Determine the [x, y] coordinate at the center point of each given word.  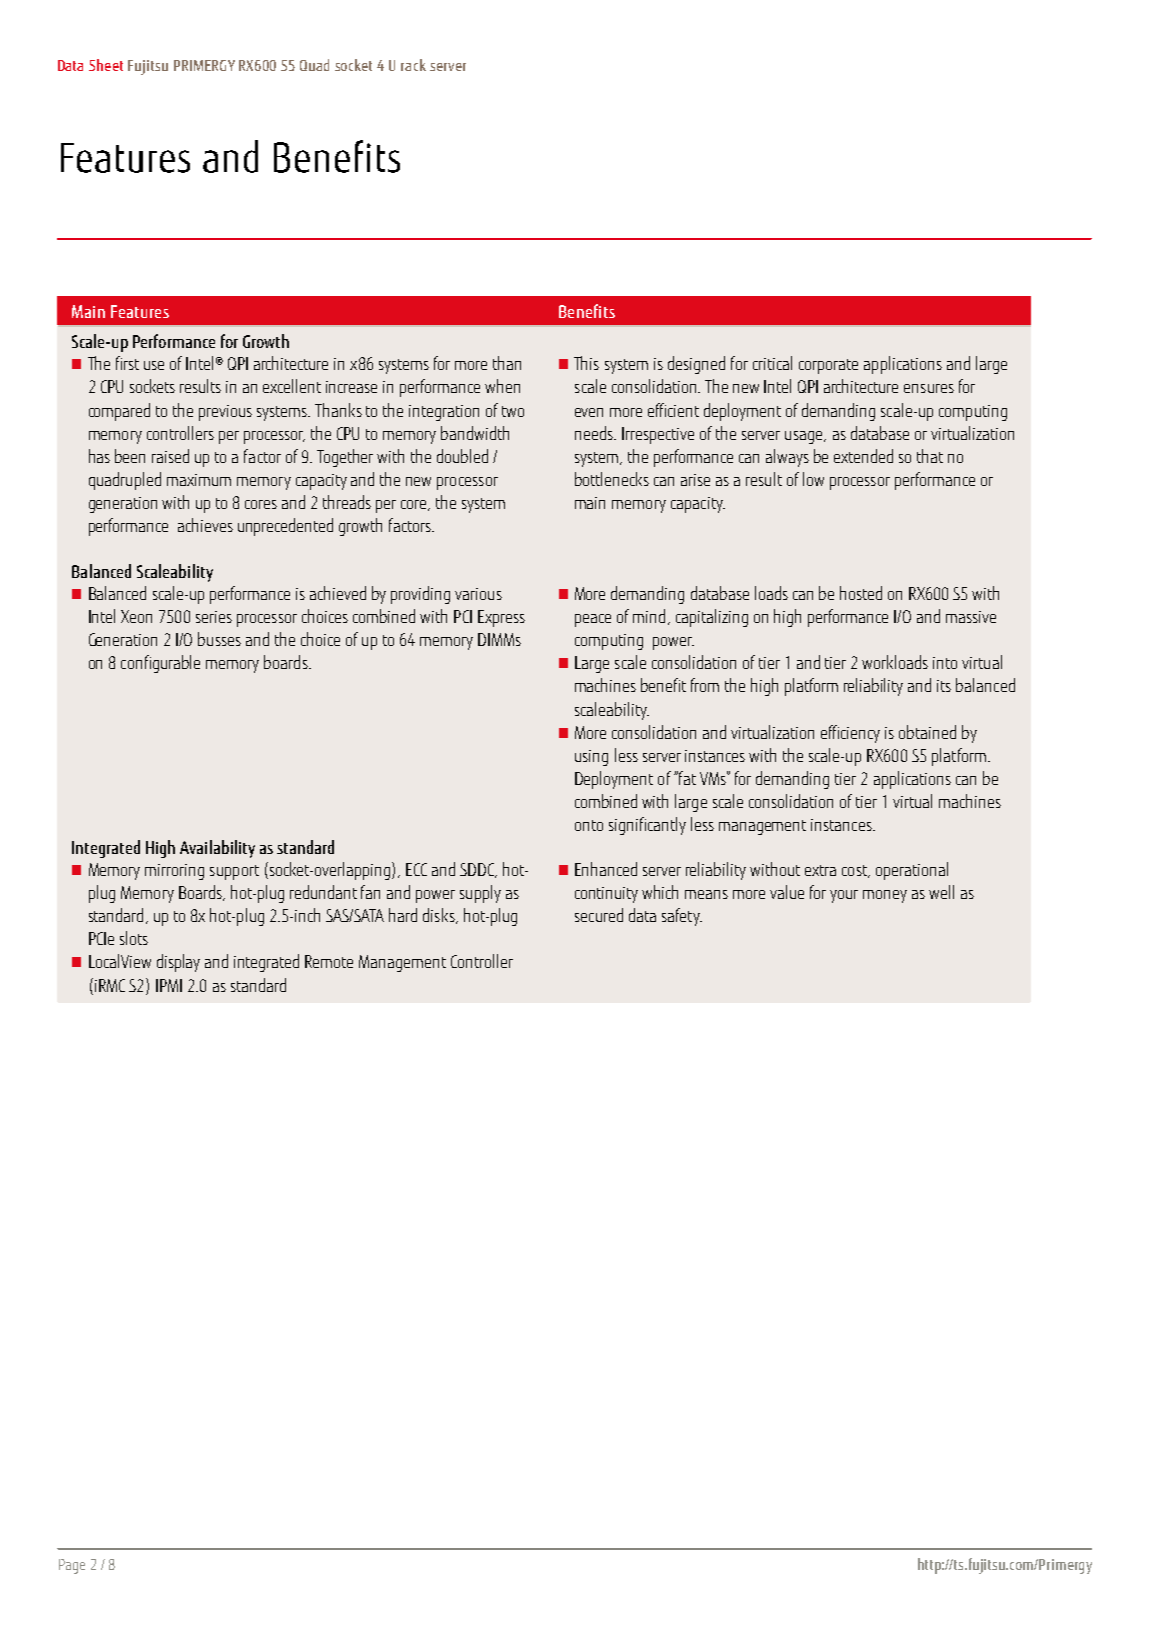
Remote [329, 961]
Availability [217, 849]
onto [589, 825]
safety [682, 917]
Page [72, 1566]
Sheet [106, 65]
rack [413, 65]
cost [855, 871]
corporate [828, 366]
